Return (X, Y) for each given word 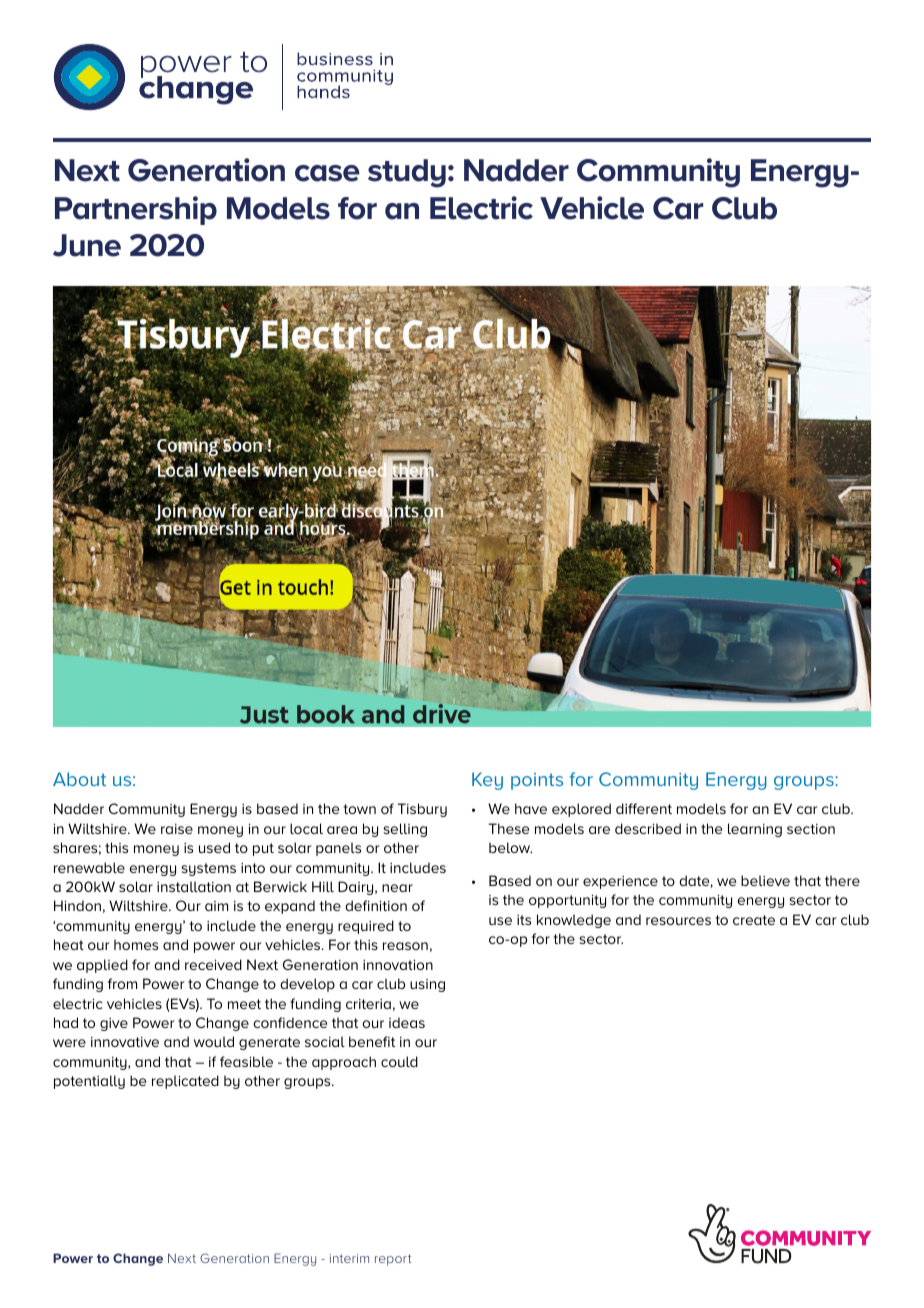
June (87, 245)
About (79, 779)
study (407, 173)
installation (194, 886)
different (644, 808)
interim (349, 1258)
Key (487, 781)
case (327, 173)
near (397, 888)
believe (765, 880)
